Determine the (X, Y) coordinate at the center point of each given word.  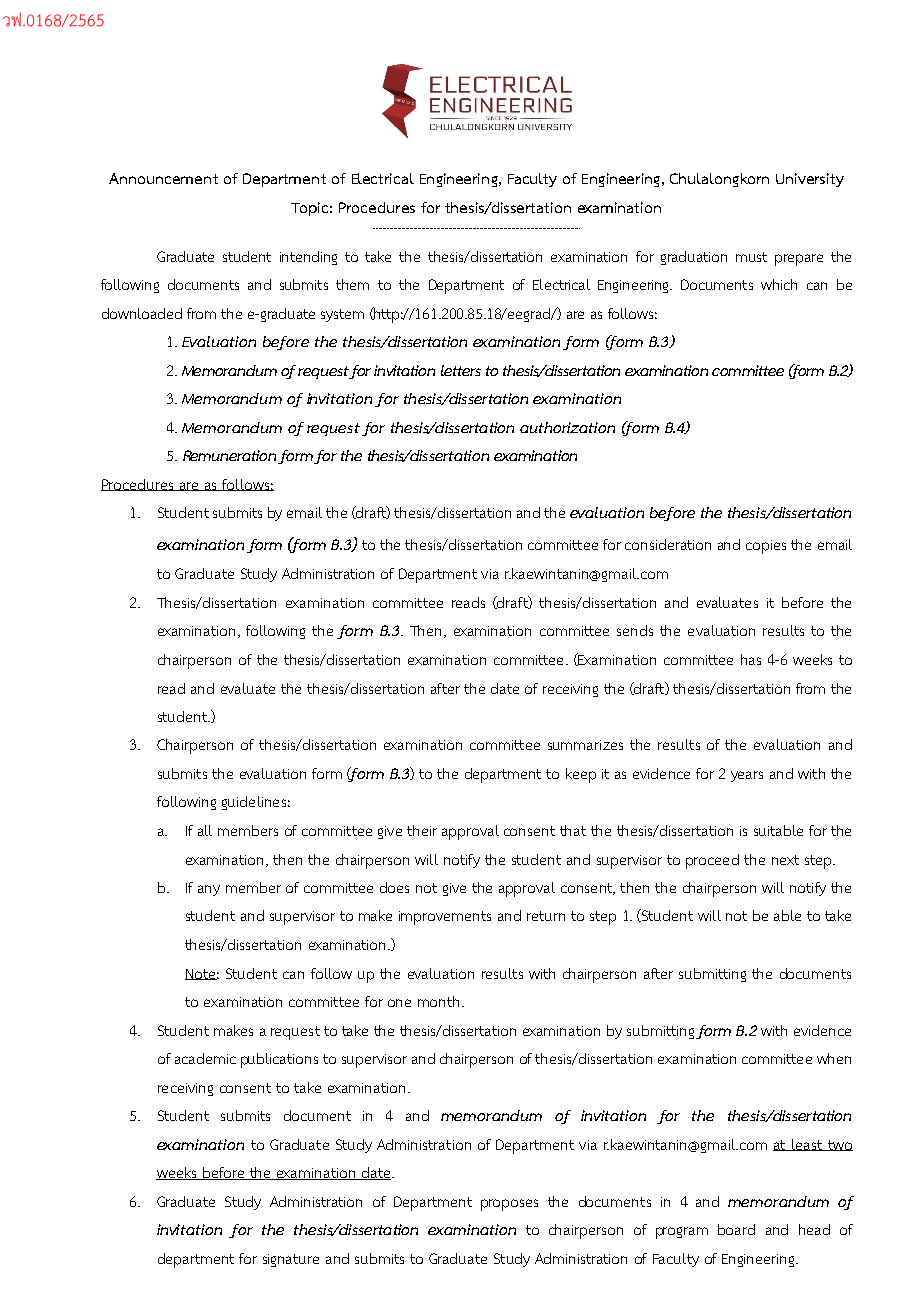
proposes (509, 1205)
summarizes (585, 745)
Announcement (163, 178)
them (352, 284)
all (205, 830)
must (751, 257)
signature (291, 1260)
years (747, 776)
